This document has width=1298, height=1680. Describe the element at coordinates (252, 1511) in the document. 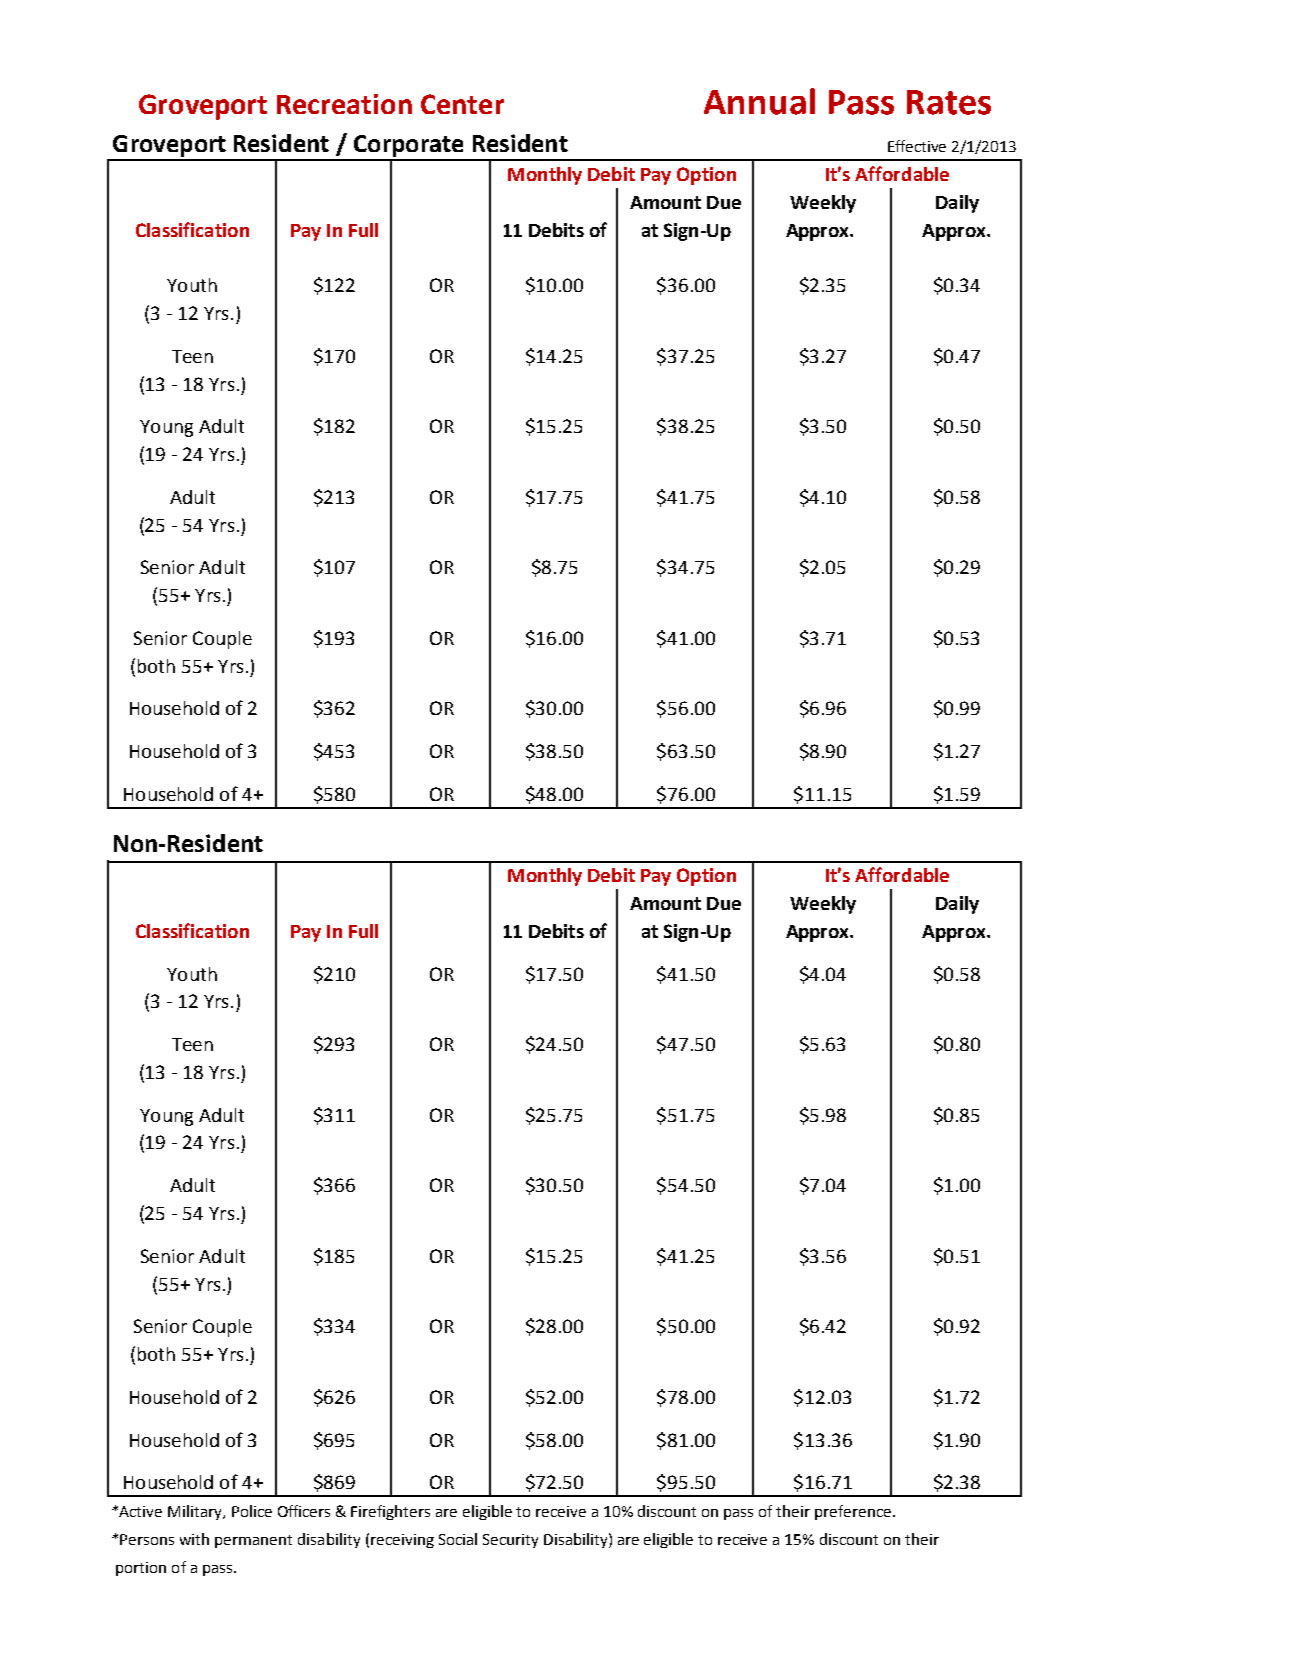

I see `Police` at that location.
